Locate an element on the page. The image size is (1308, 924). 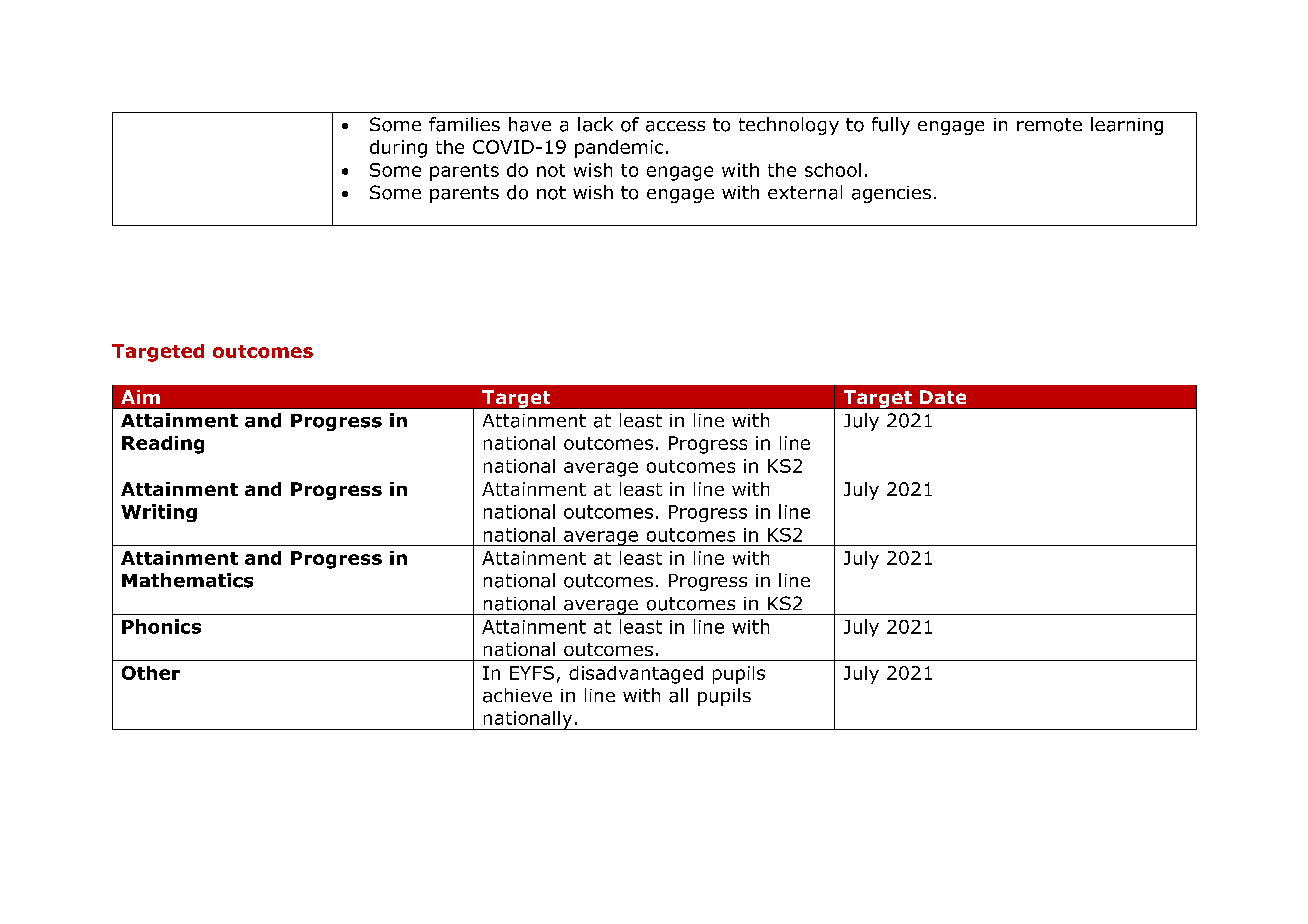
Aim is located at coordinates (140, 397).
